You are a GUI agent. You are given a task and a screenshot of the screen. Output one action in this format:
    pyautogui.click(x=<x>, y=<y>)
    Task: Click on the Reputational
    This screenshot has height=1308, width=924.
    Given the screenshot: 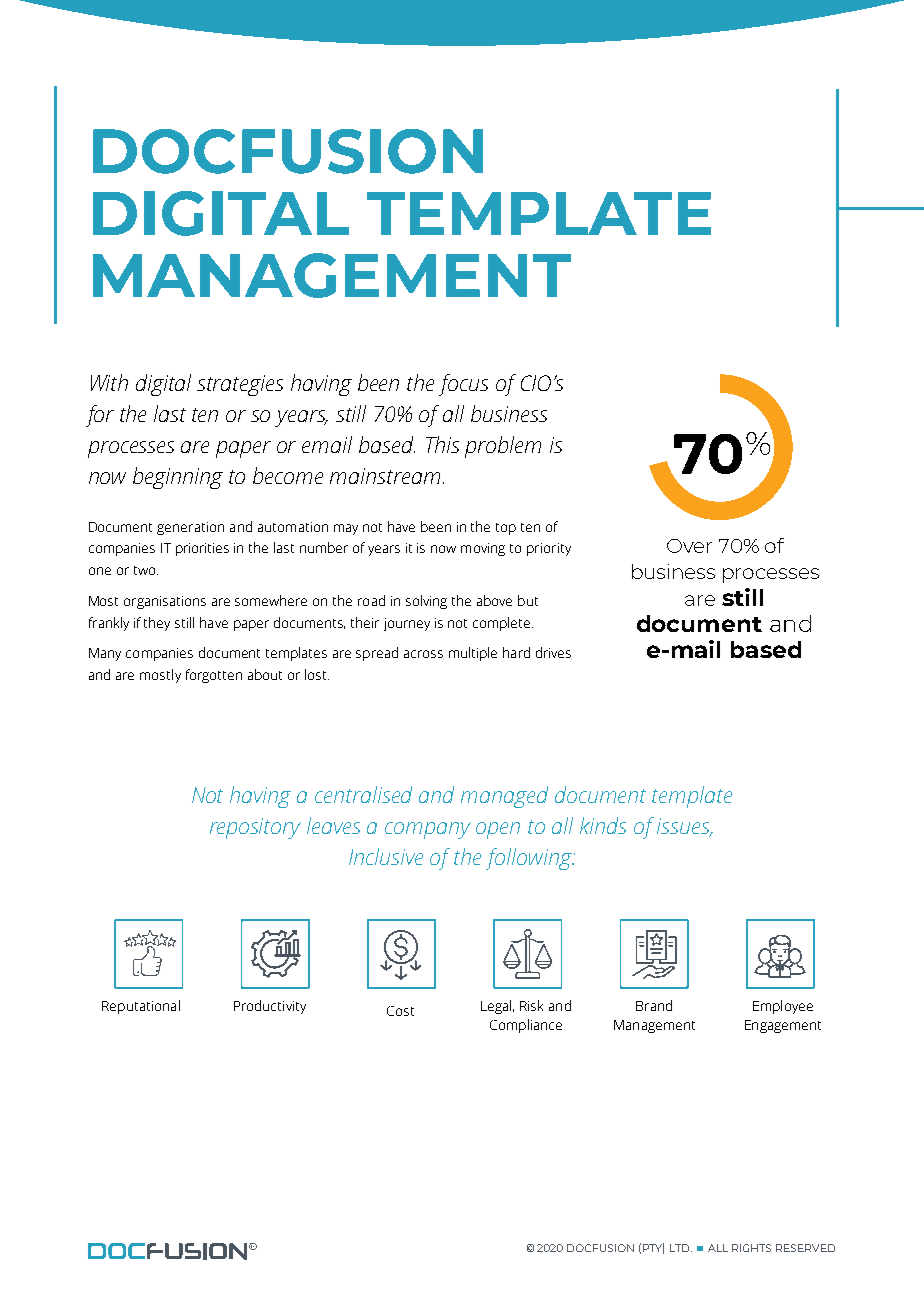 What is the action you would take?
    pyautogui.click(x=141, y=1007)
